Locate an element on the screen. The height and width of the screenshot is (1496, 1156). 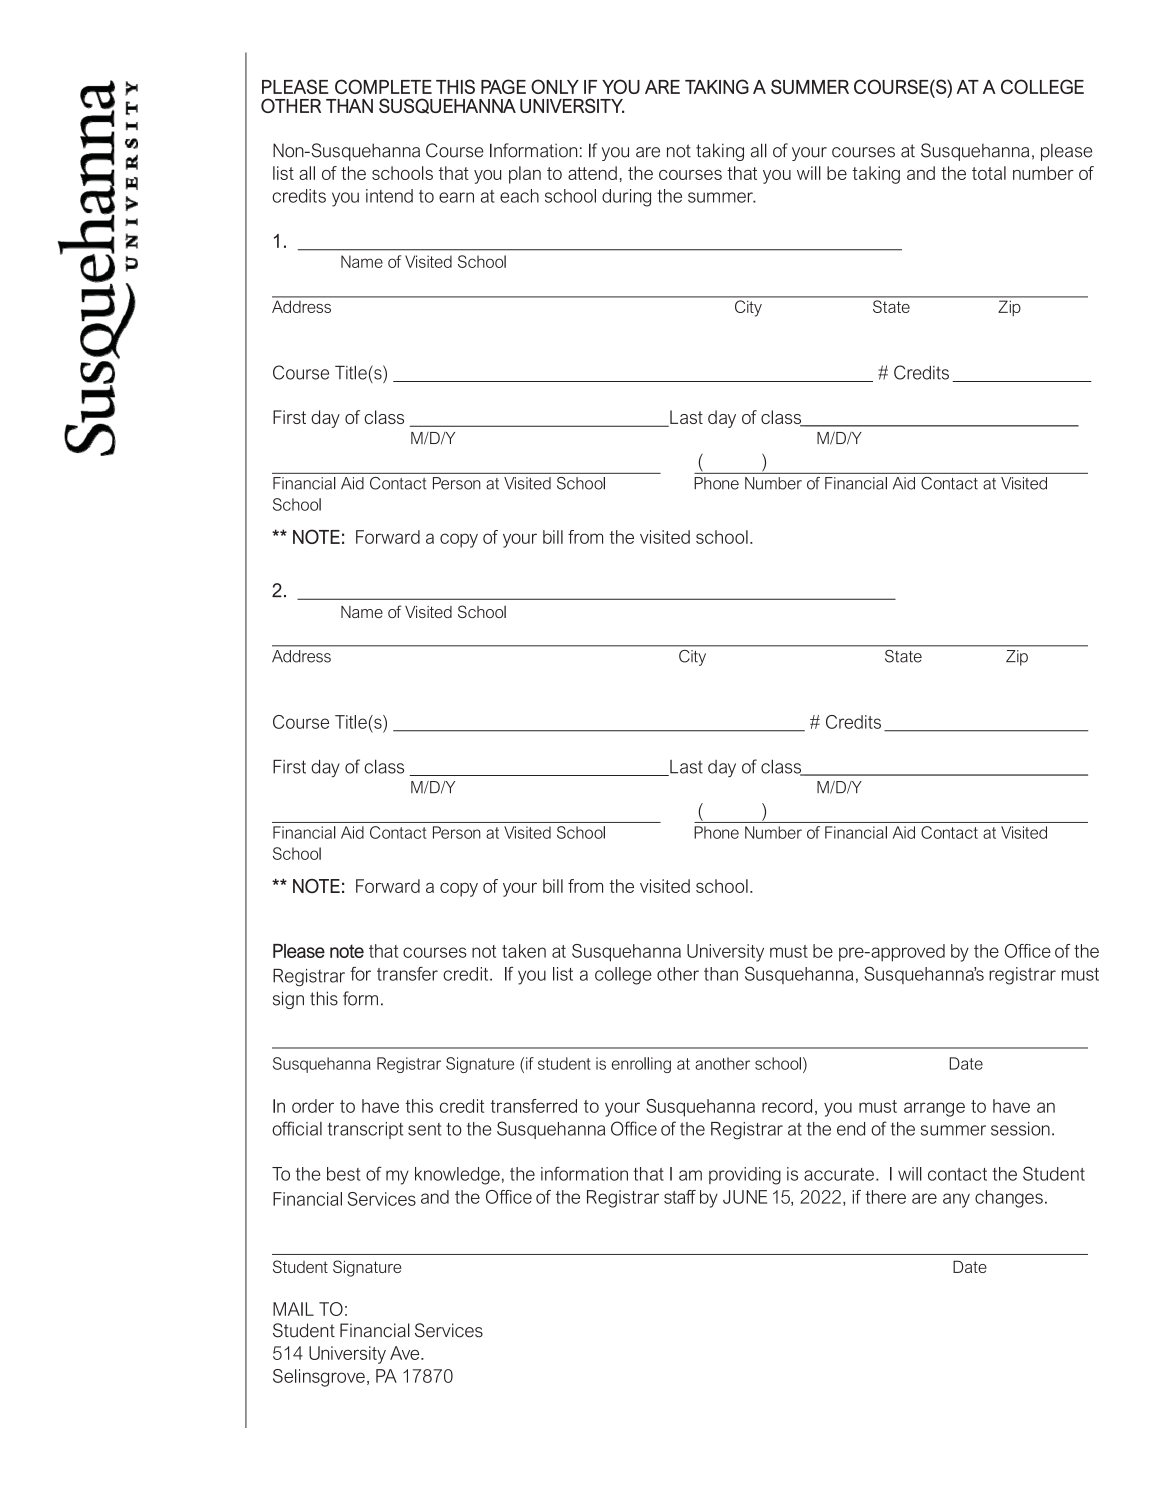
any is located at coordinates (956, 1200).
